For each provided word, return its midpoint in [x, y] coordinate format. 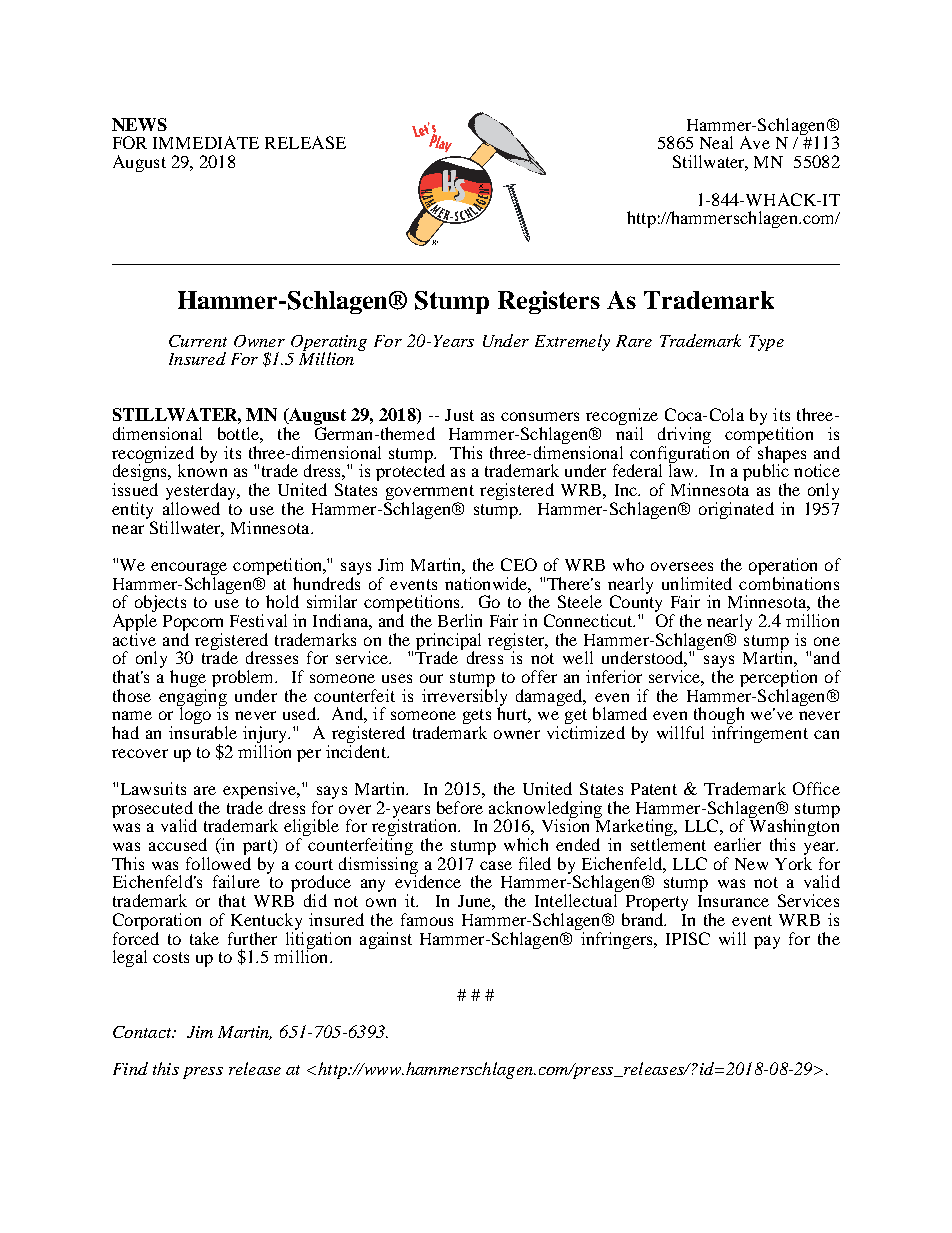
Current [198, 341]
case [496, 865]
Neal [716, 142]
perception [778, 678]
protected [410, 471]
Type [766, 343]
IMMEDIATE [206, 142]
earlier [737, 844]
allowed [191, 508]
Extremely [572, 342]
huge [188, 680]
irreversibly [464, 697]
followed [218, 863]
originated [736, 510]
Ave [755, 142]
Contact [143, 1032]
